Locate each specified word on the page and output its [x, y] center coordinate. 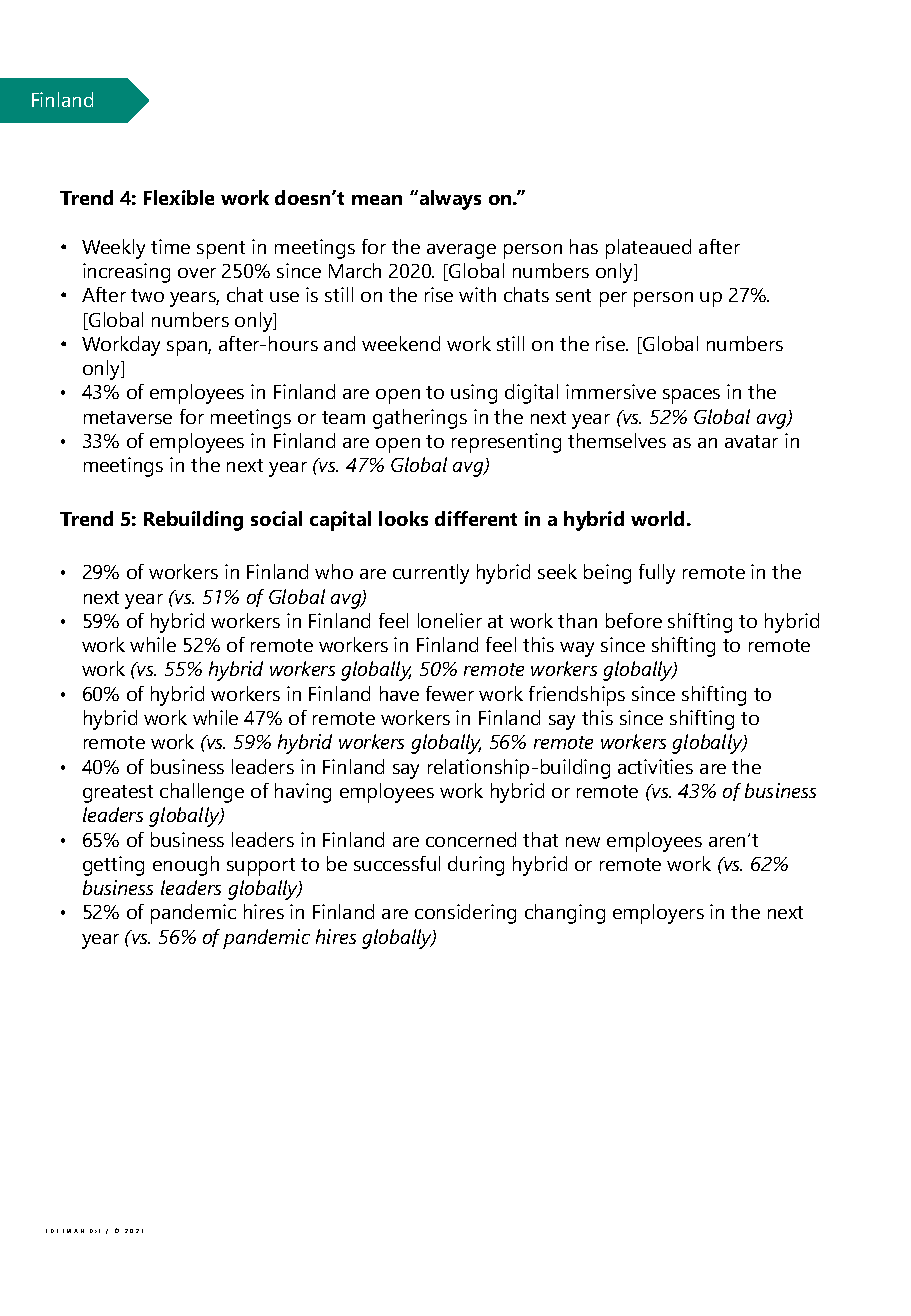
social [276, 518]
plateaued [648, 249]
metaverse [128, 417]
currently [431, 574]
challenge [202, 793]
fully [657, 574]
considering [465, 914]
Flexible [179, 197]
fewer [450, 693]
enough [186, 866]
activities [655, 766]
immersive [611, 391]
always [449, 200]
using [474, 394]
